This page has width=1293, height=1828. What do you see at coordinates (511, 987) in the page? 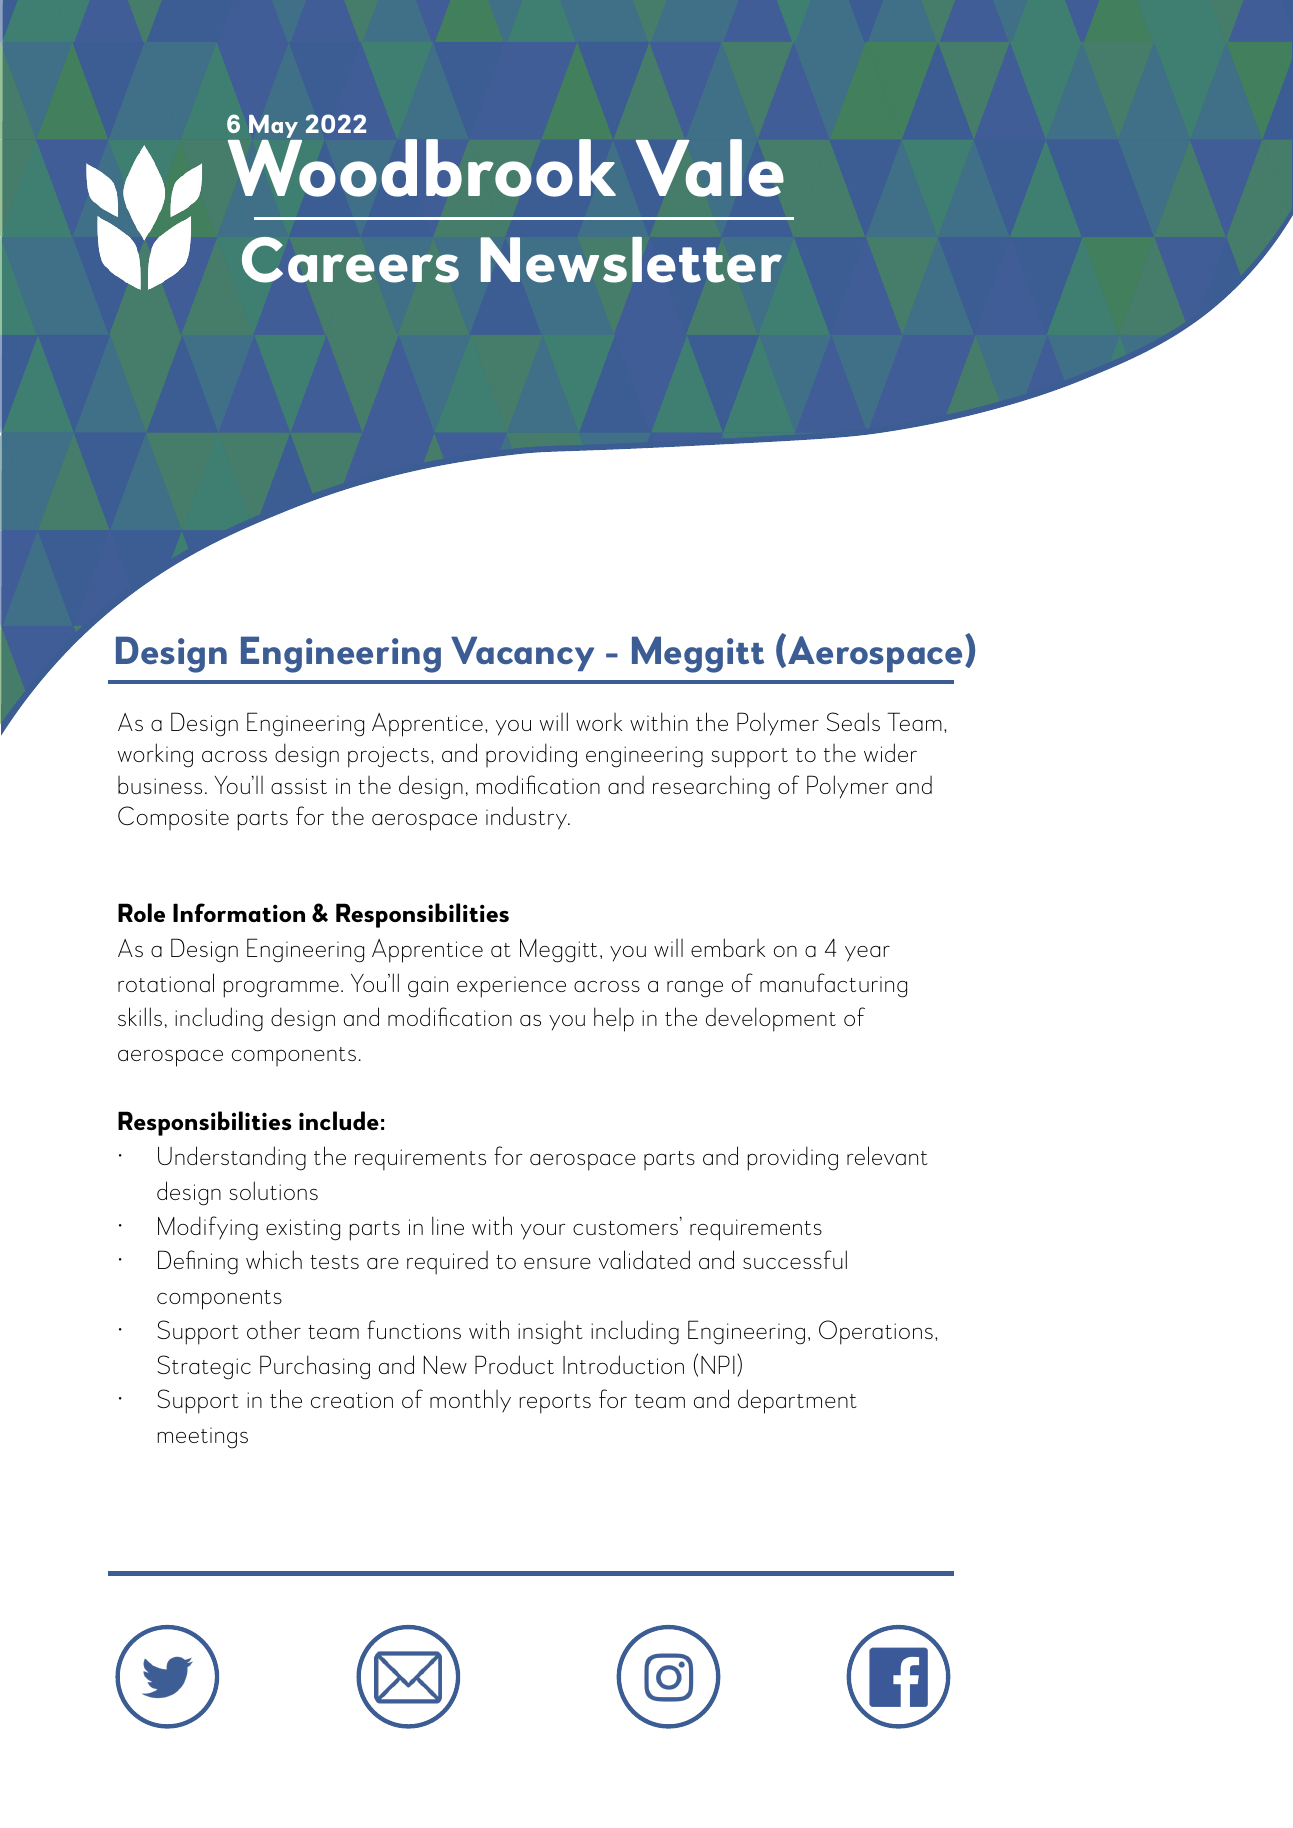
I see `experience` at bounding box center [511, 987].
